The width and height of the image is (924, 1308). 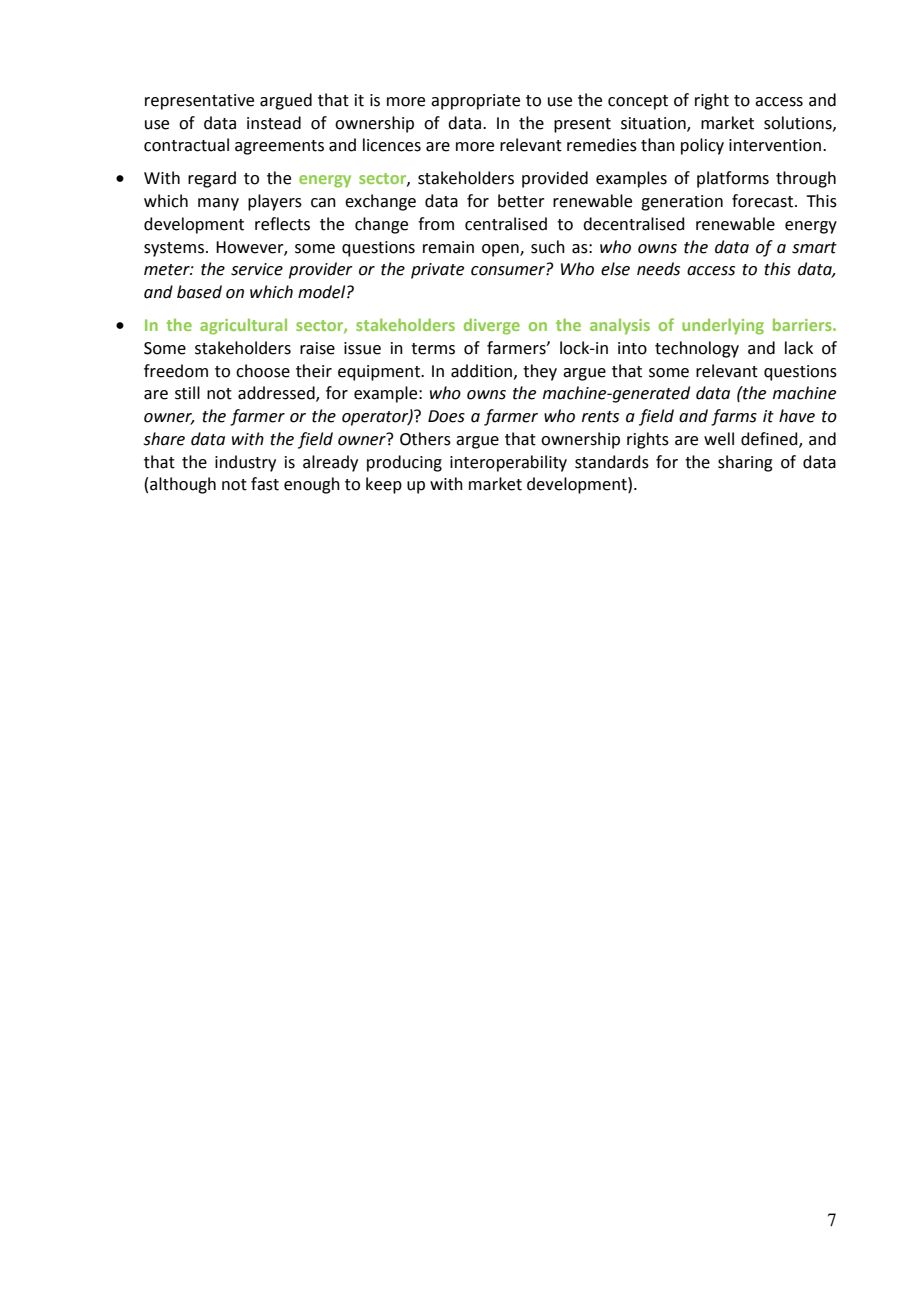 What do you see at coordinates (764, 201) in the image?
I see `forecast` at bounding box center [764, 201].
